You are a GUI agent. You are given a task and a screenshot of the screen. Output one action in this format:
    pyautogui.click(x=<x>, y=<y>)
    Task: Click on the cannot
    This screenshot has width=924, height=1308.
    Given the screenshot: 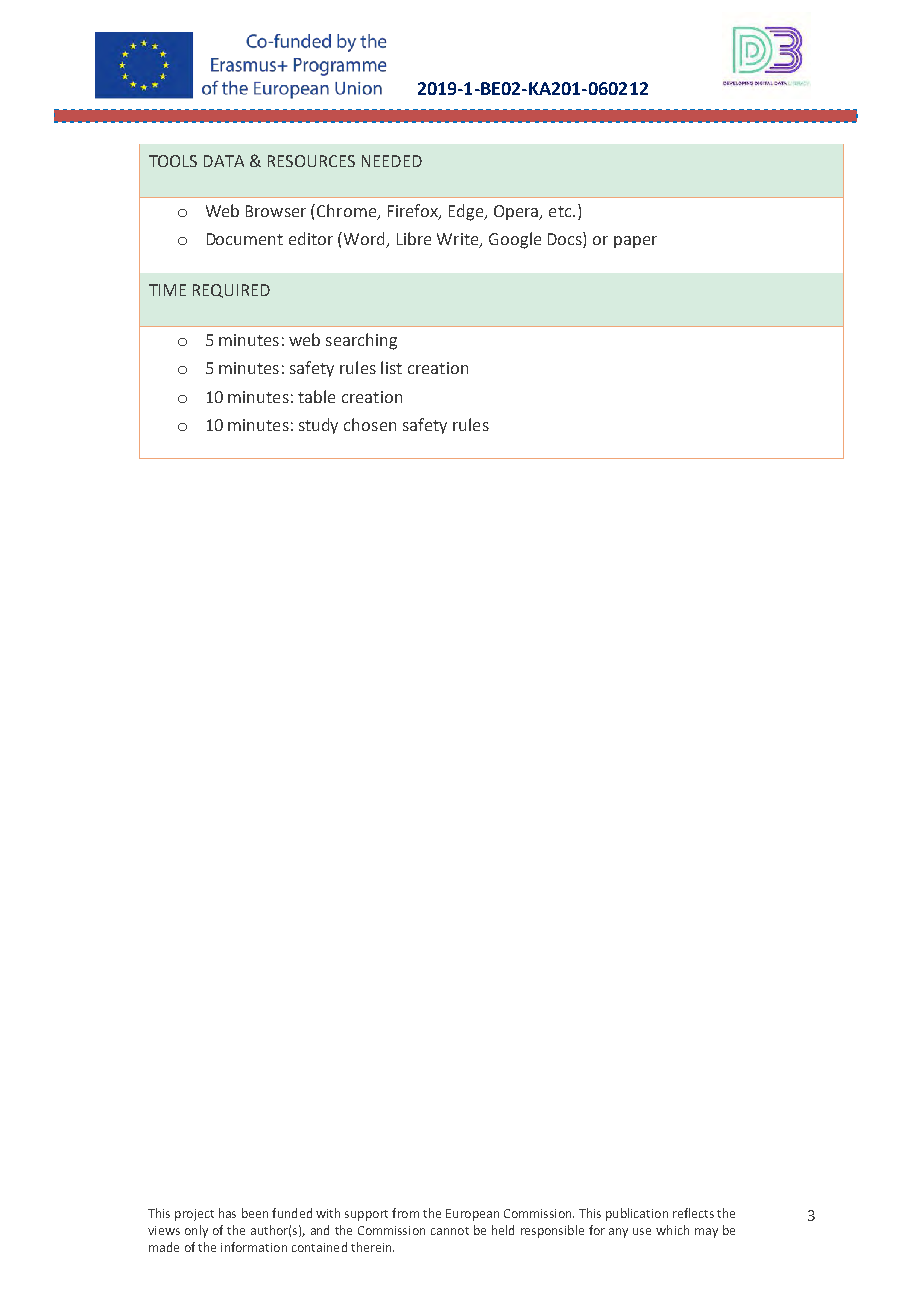 What is the action you would take?
    pyautogui.click(x=450, y=1231)
